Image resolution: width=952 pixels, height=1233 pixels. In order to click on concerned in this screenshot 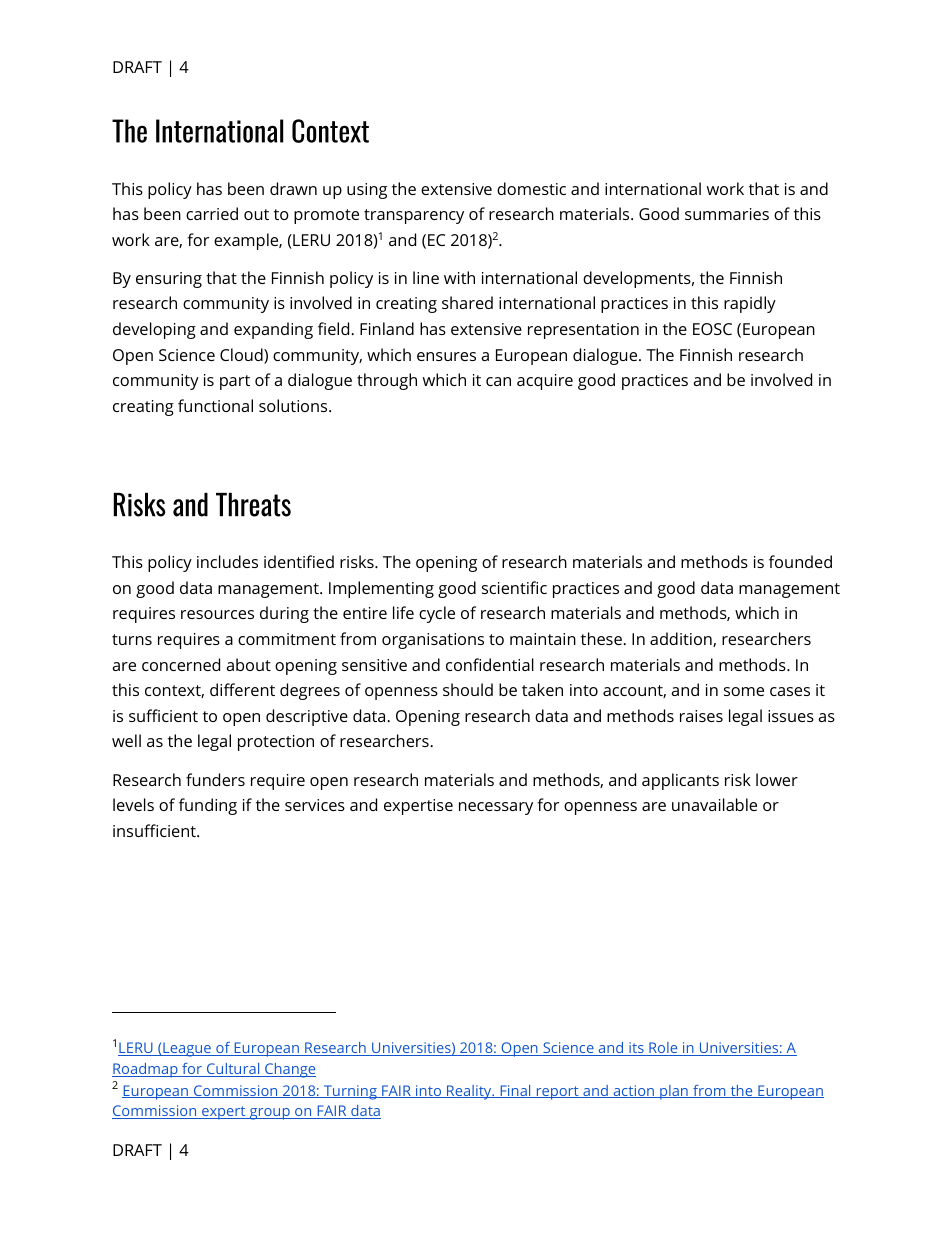, I will do `click(181, 664)`.
